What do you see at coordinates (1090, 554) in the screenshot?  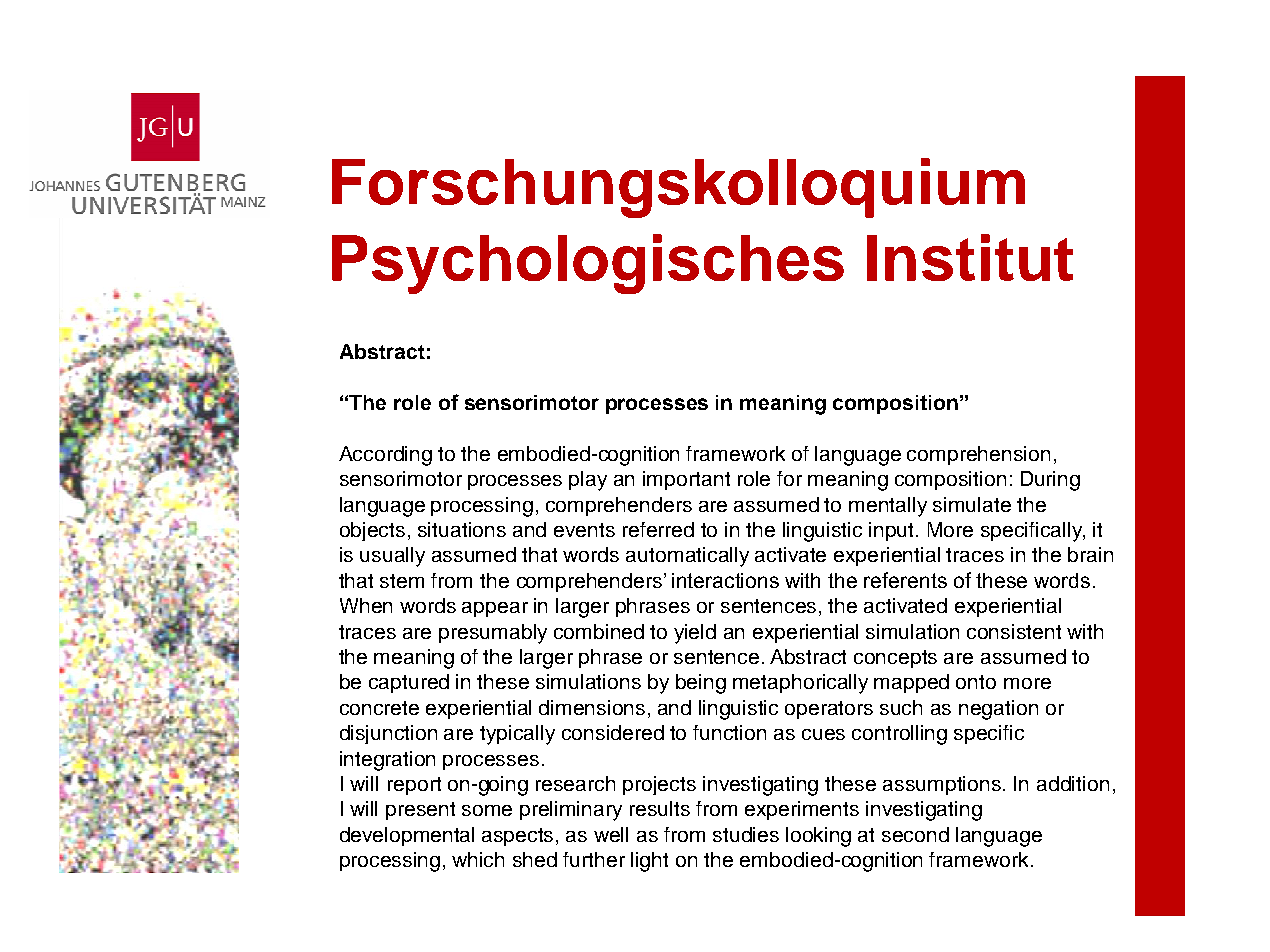 I see `brain` at bounding box center [1090, 554].
